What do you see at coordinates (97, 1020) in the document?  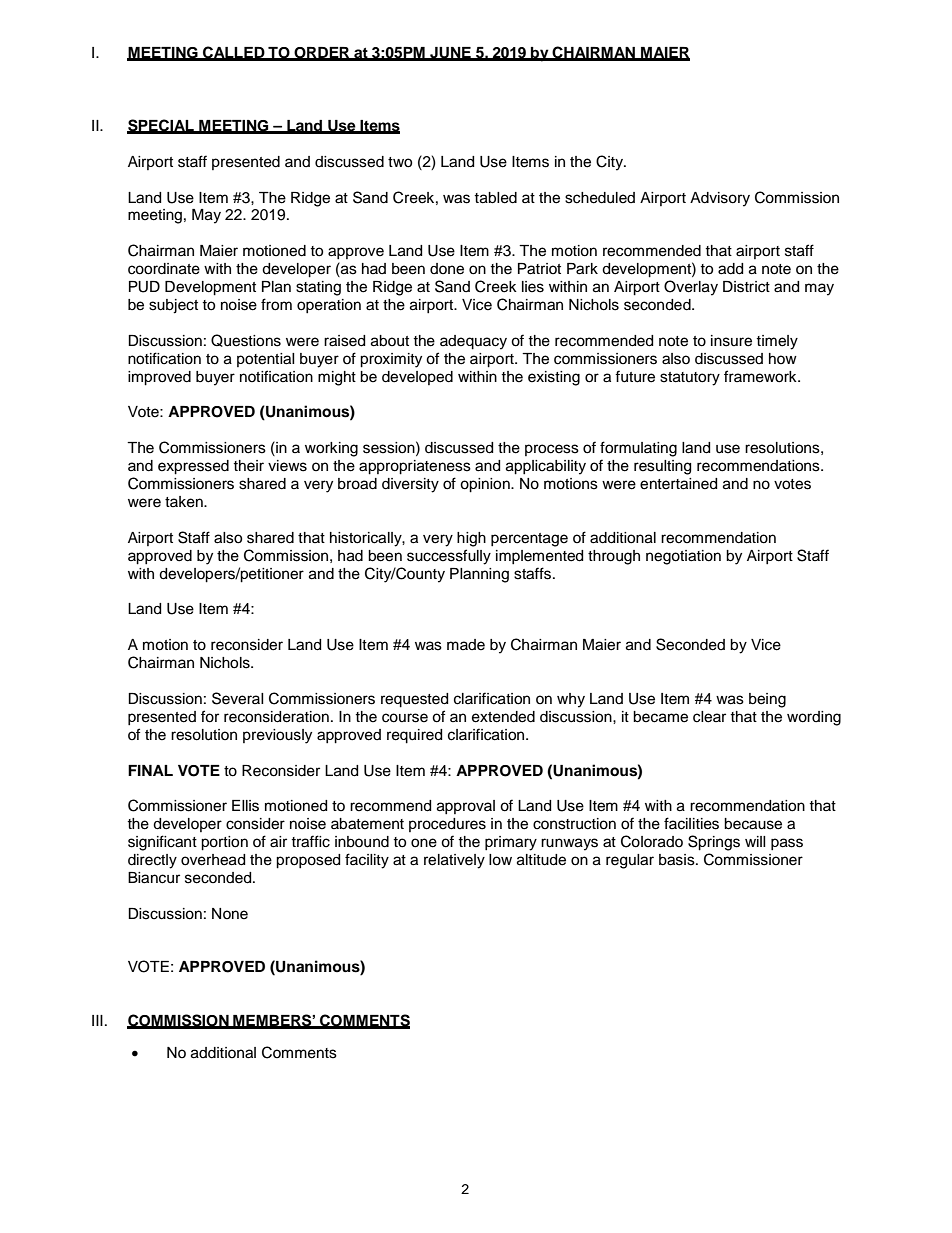 I see `III` at bounding box center [97, 1020].
